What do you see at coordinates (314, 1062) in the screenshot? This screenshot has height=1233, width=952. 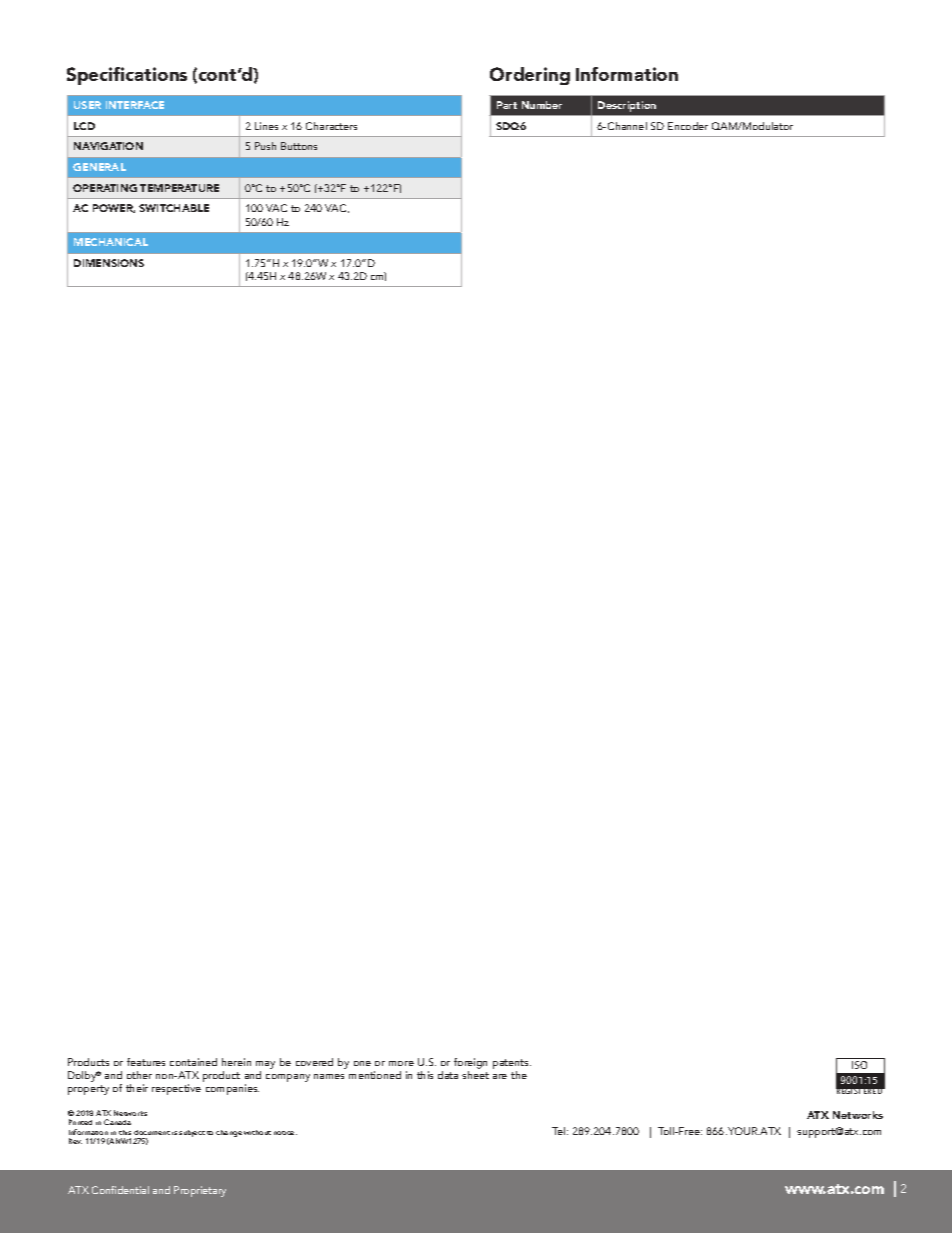 I see `covered` at bounding box center [314, 1062].
